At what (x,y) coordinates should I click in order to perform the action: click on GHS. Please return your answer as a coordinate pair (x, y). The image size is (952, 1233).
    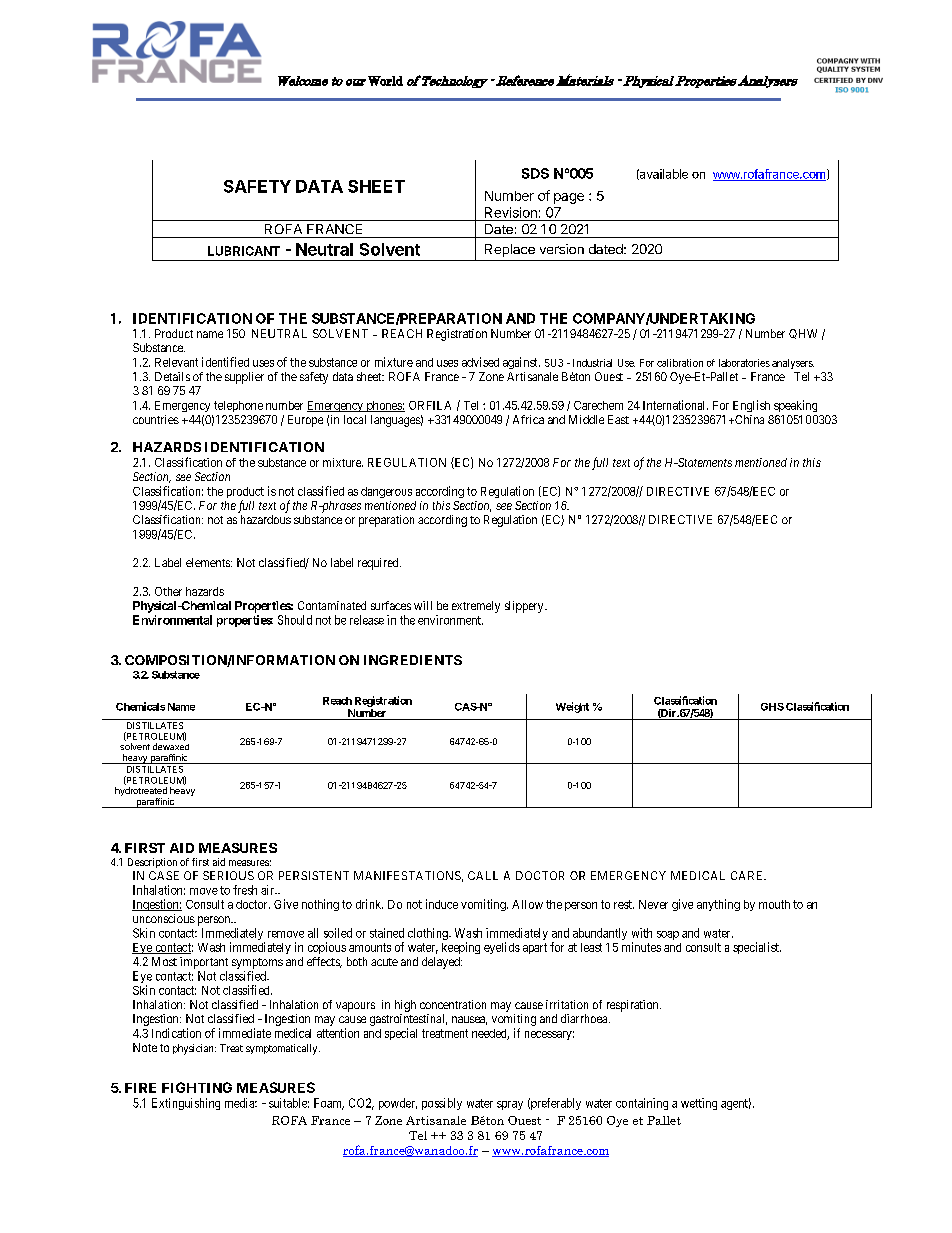
    Looking at the image, I should click on (772, 707).
